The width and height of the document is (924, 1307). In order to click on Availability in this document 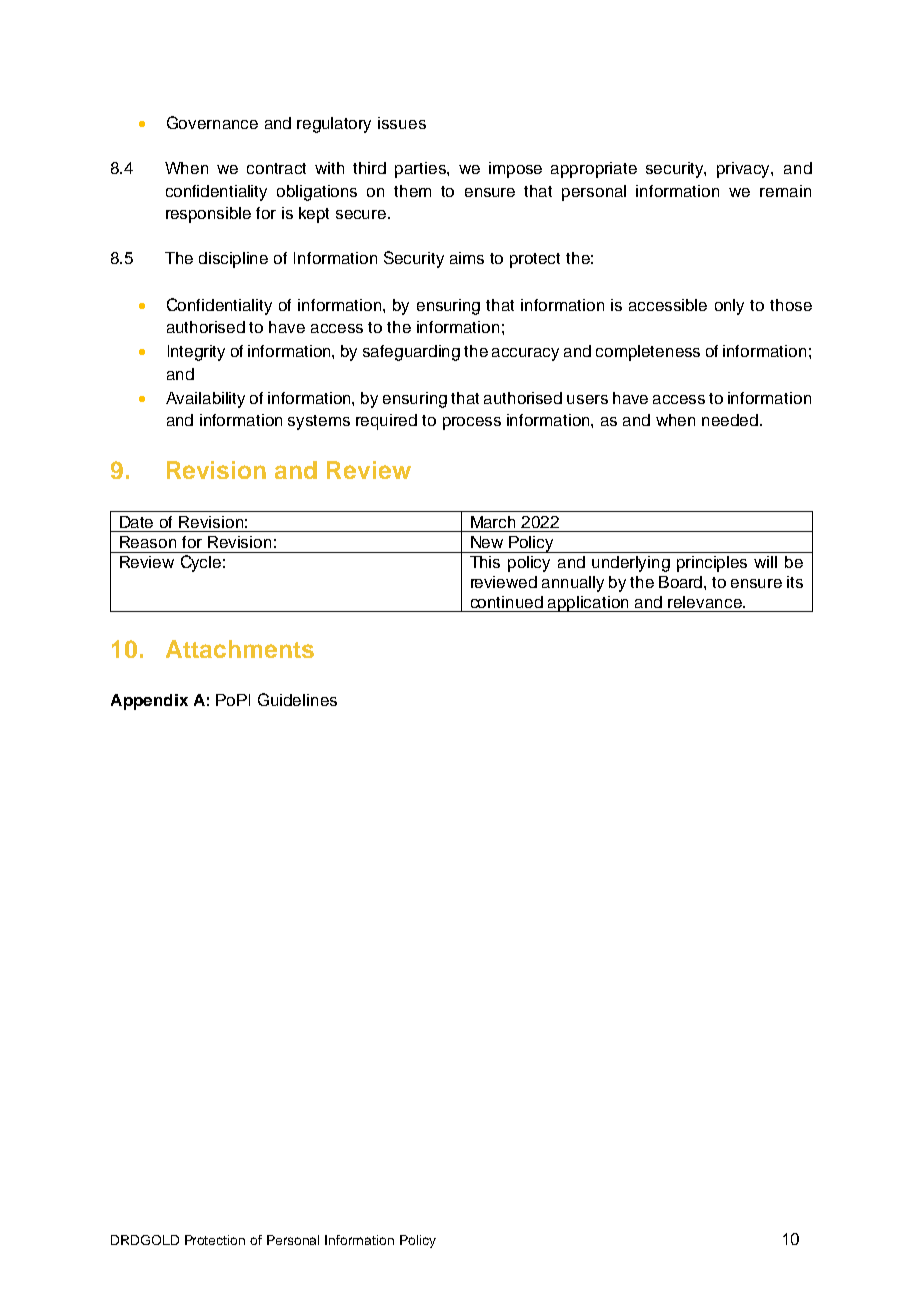, I will do `click(205, 400)`.
